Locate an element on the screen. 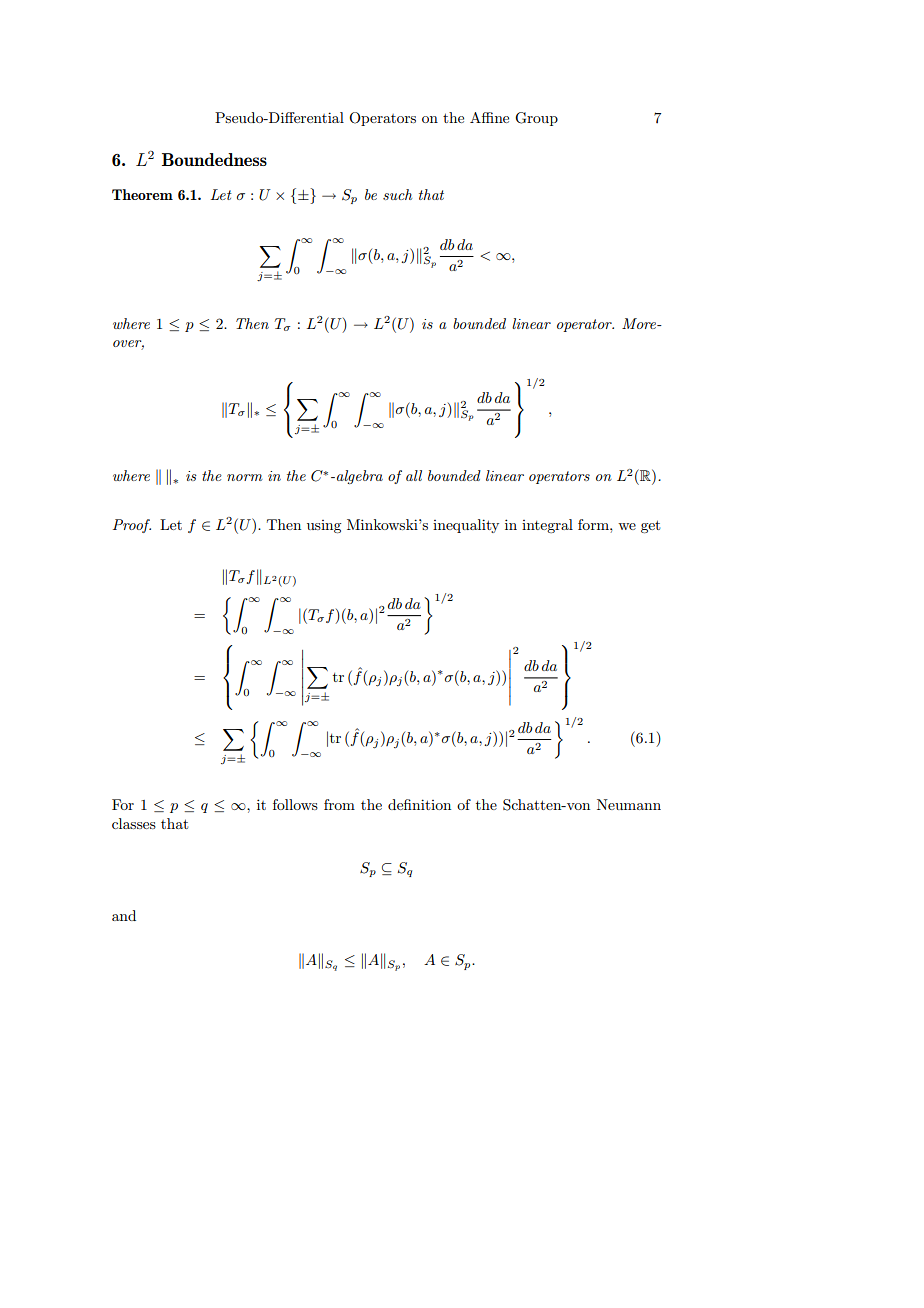  integral is located at coordinates (547, 526).
